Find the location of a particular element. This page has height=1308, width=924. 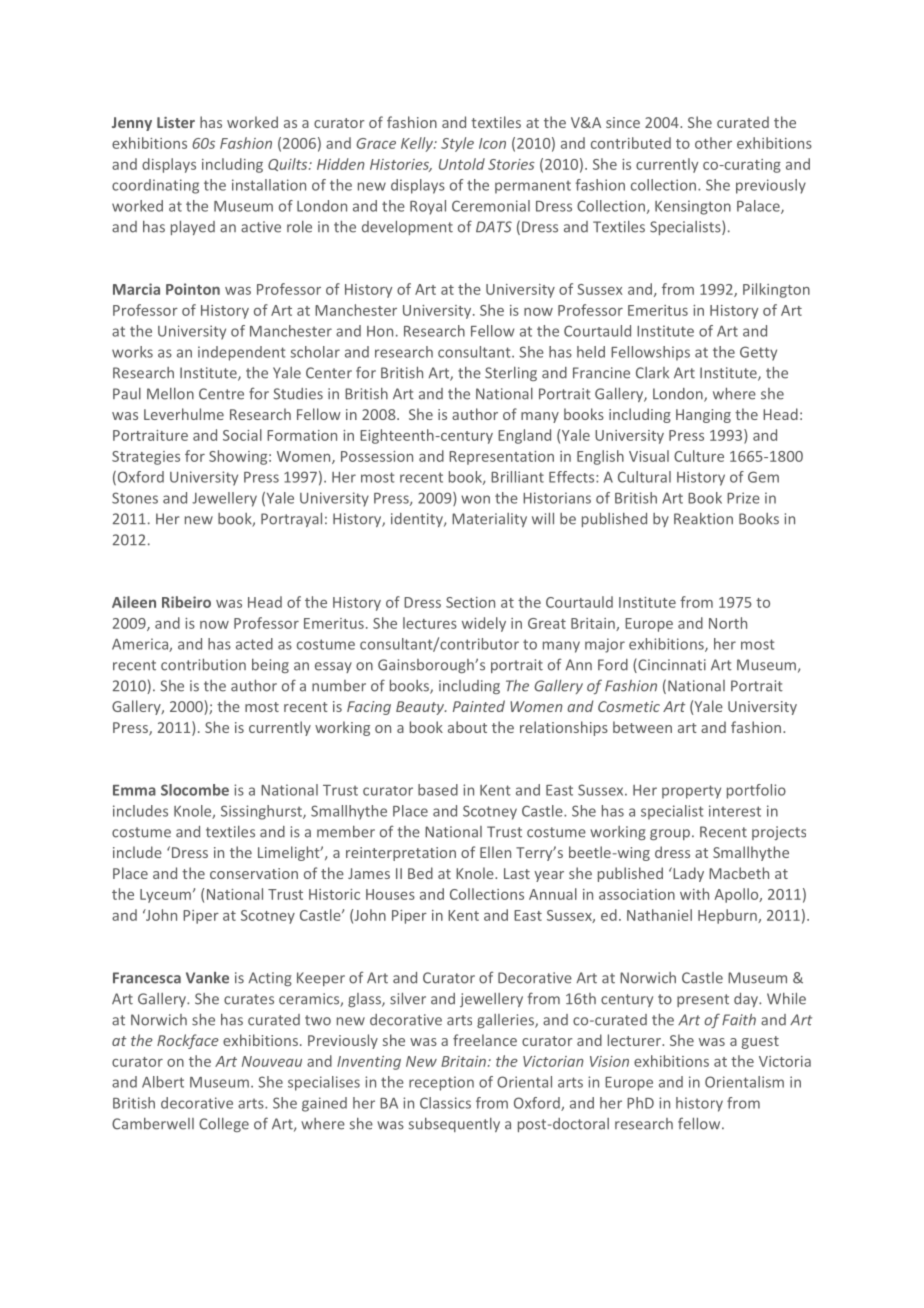

Classics is located at coordinates (445, 1103).
